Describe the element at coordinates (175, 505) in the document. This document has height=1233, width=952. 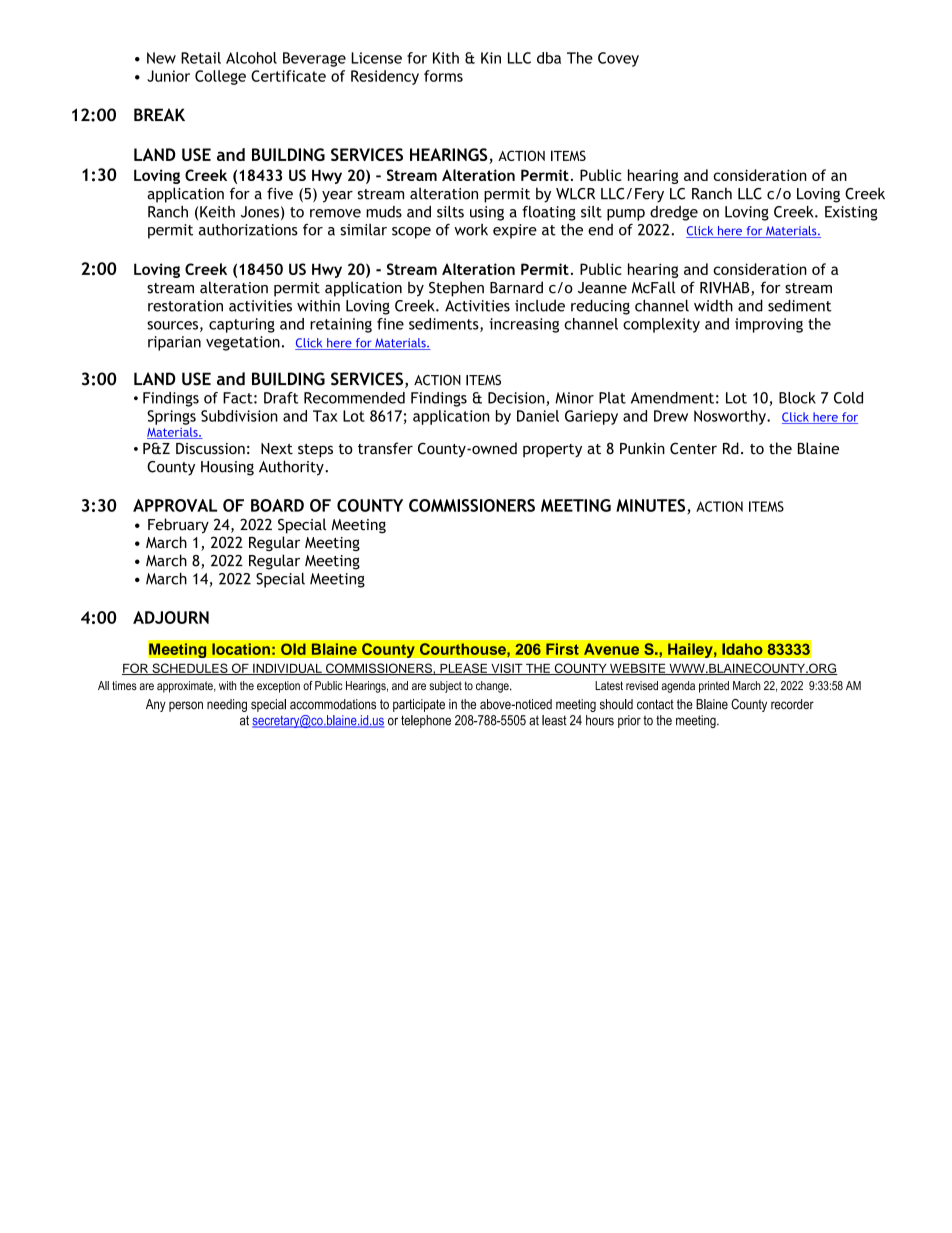
I see `APPROVAL` at that location.
